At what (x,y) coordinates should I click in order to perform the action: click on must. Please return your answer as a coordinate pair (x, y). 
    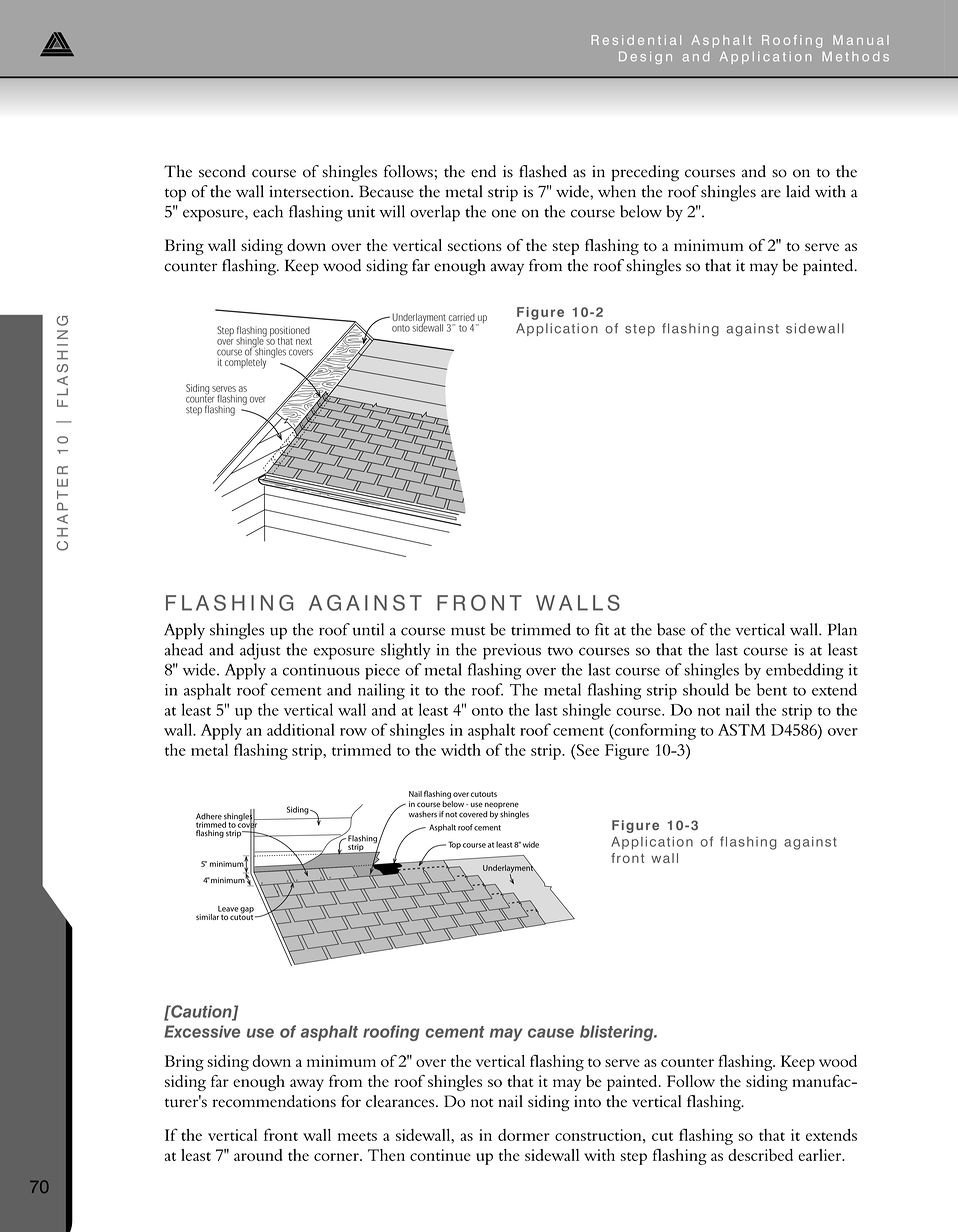
    Looking at the image, I should click on (468, 631).
